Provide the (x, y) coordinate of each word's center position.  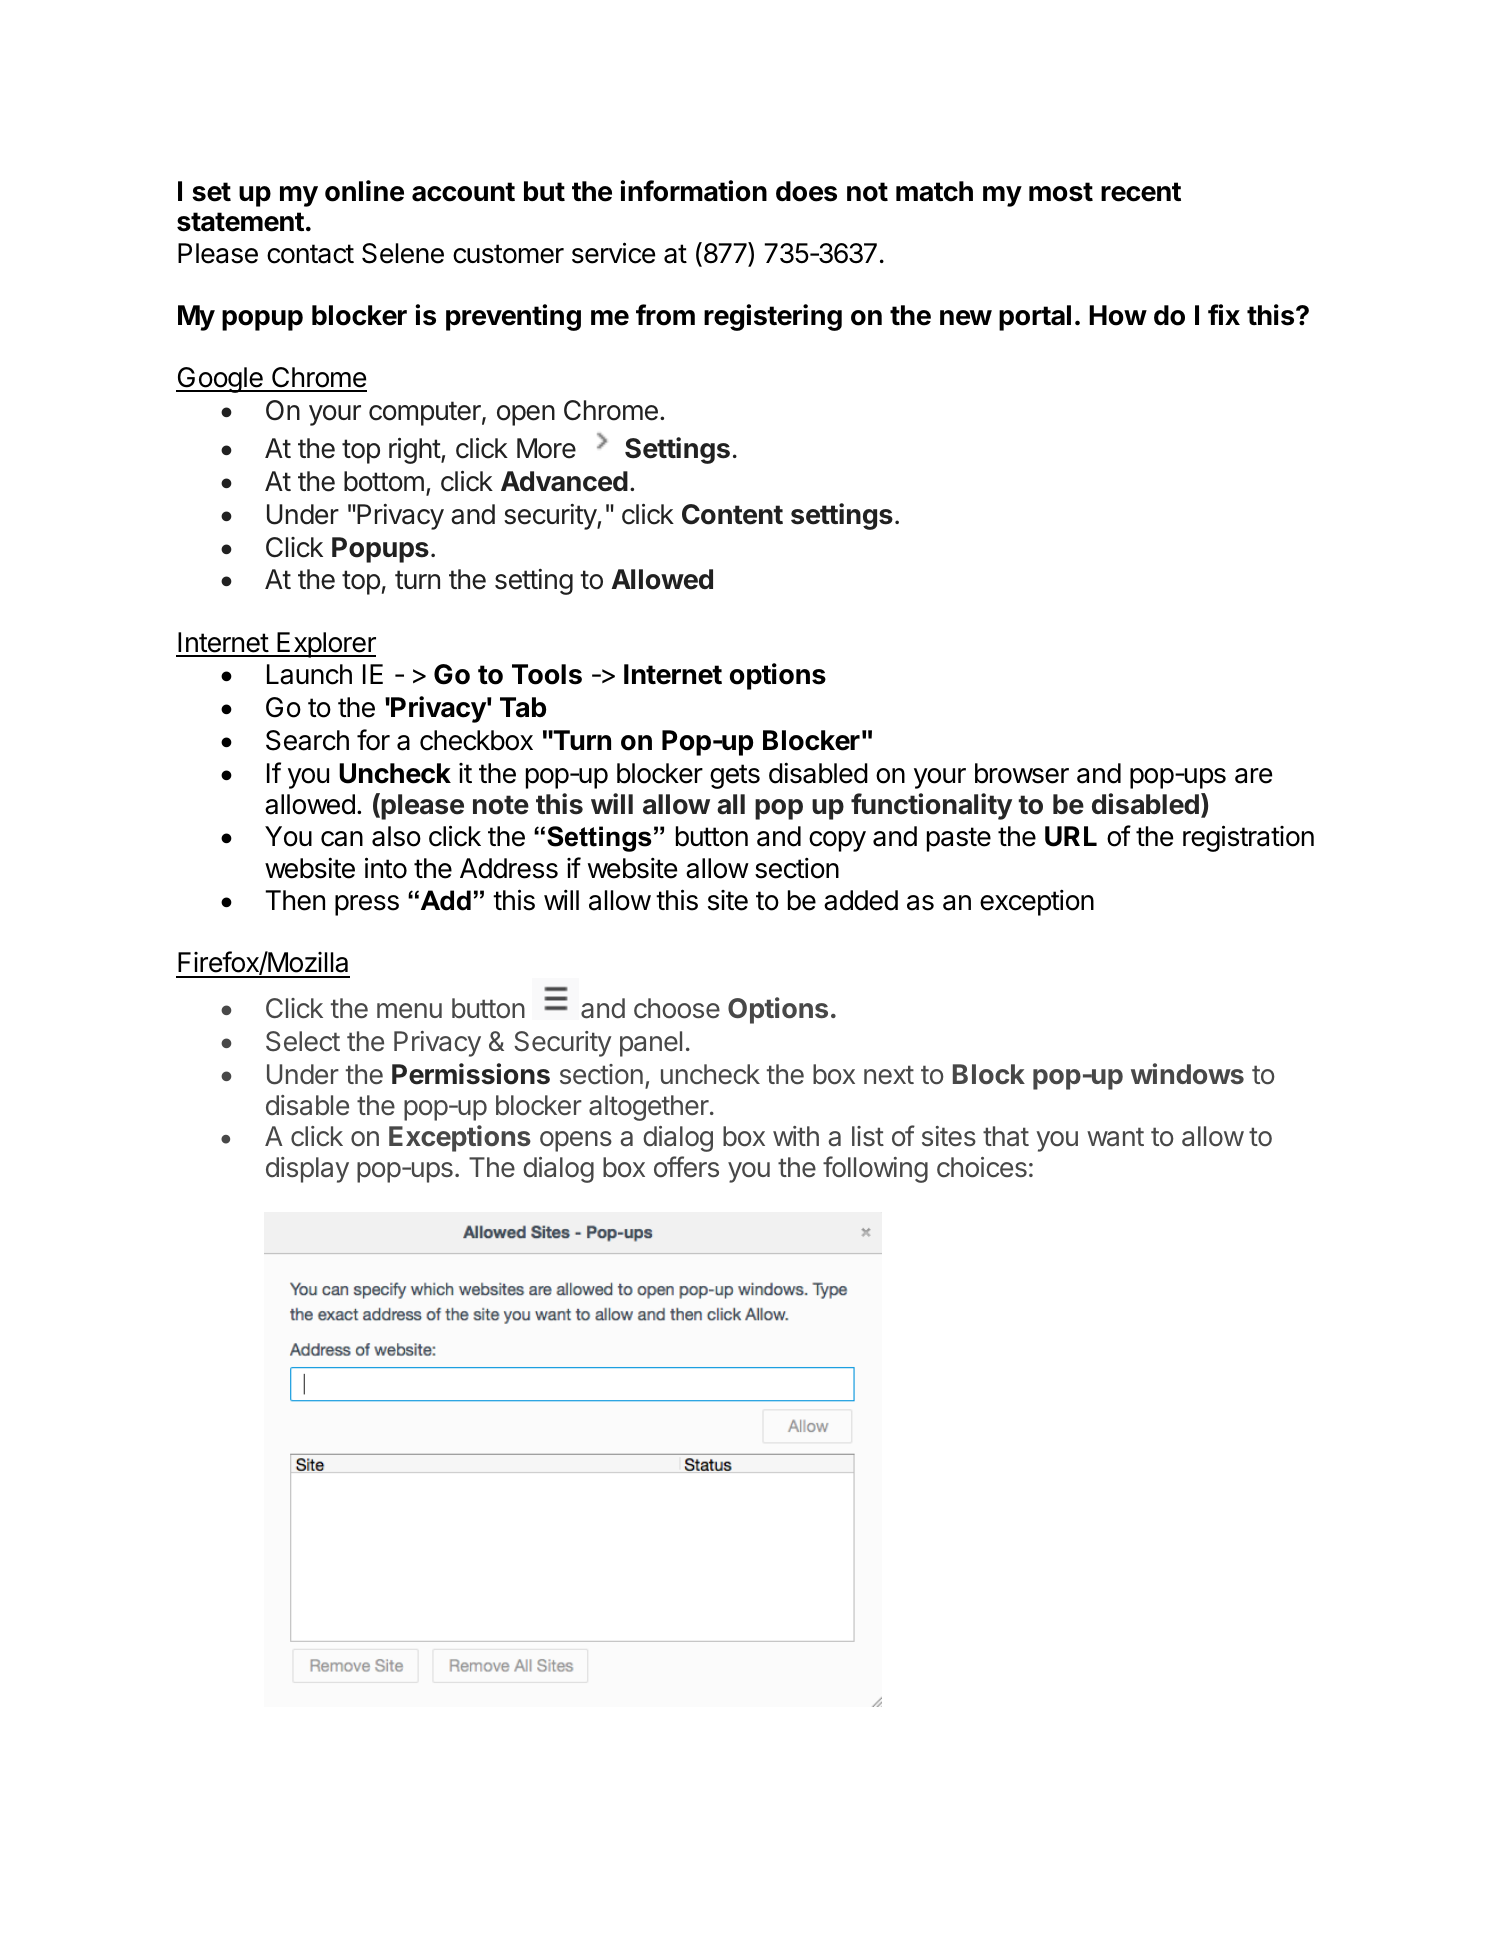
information (693, 191)
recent (1141, 192)
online (364, 191)
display (307, 1170)
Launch (309, 674)
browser (1022, 773)
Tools (547, 674)
